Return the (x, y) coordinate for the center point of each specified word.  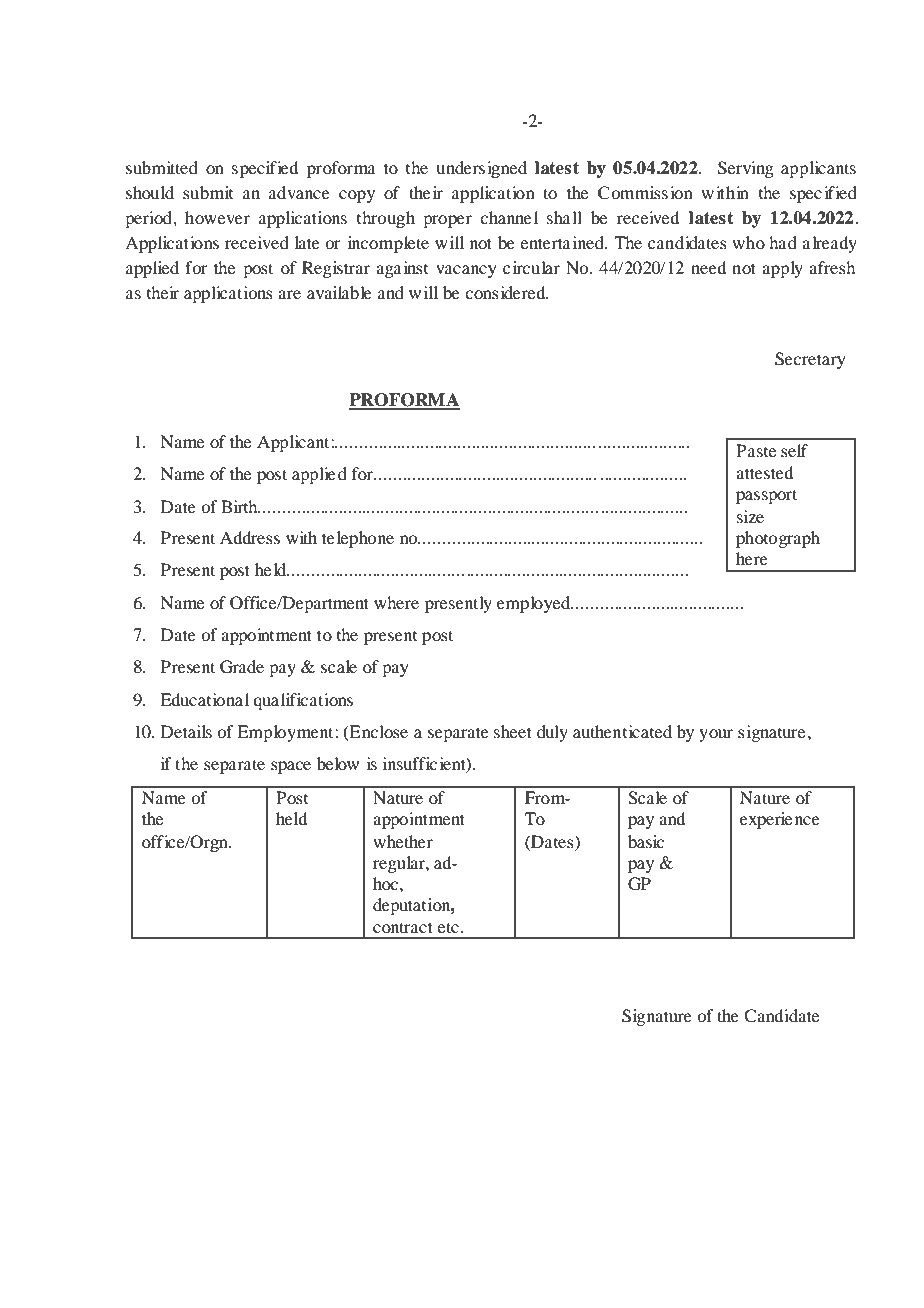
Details (186, 731)
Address (250, 537)
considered (506, 292)
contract (403, 927)
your (716, 735)
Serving (746, 169)
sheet (513, 731)
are (289, 294)
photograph (778, 539)
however (217, 217)
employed (535, 604)
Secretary (810, 360)
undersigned (481, 169)
